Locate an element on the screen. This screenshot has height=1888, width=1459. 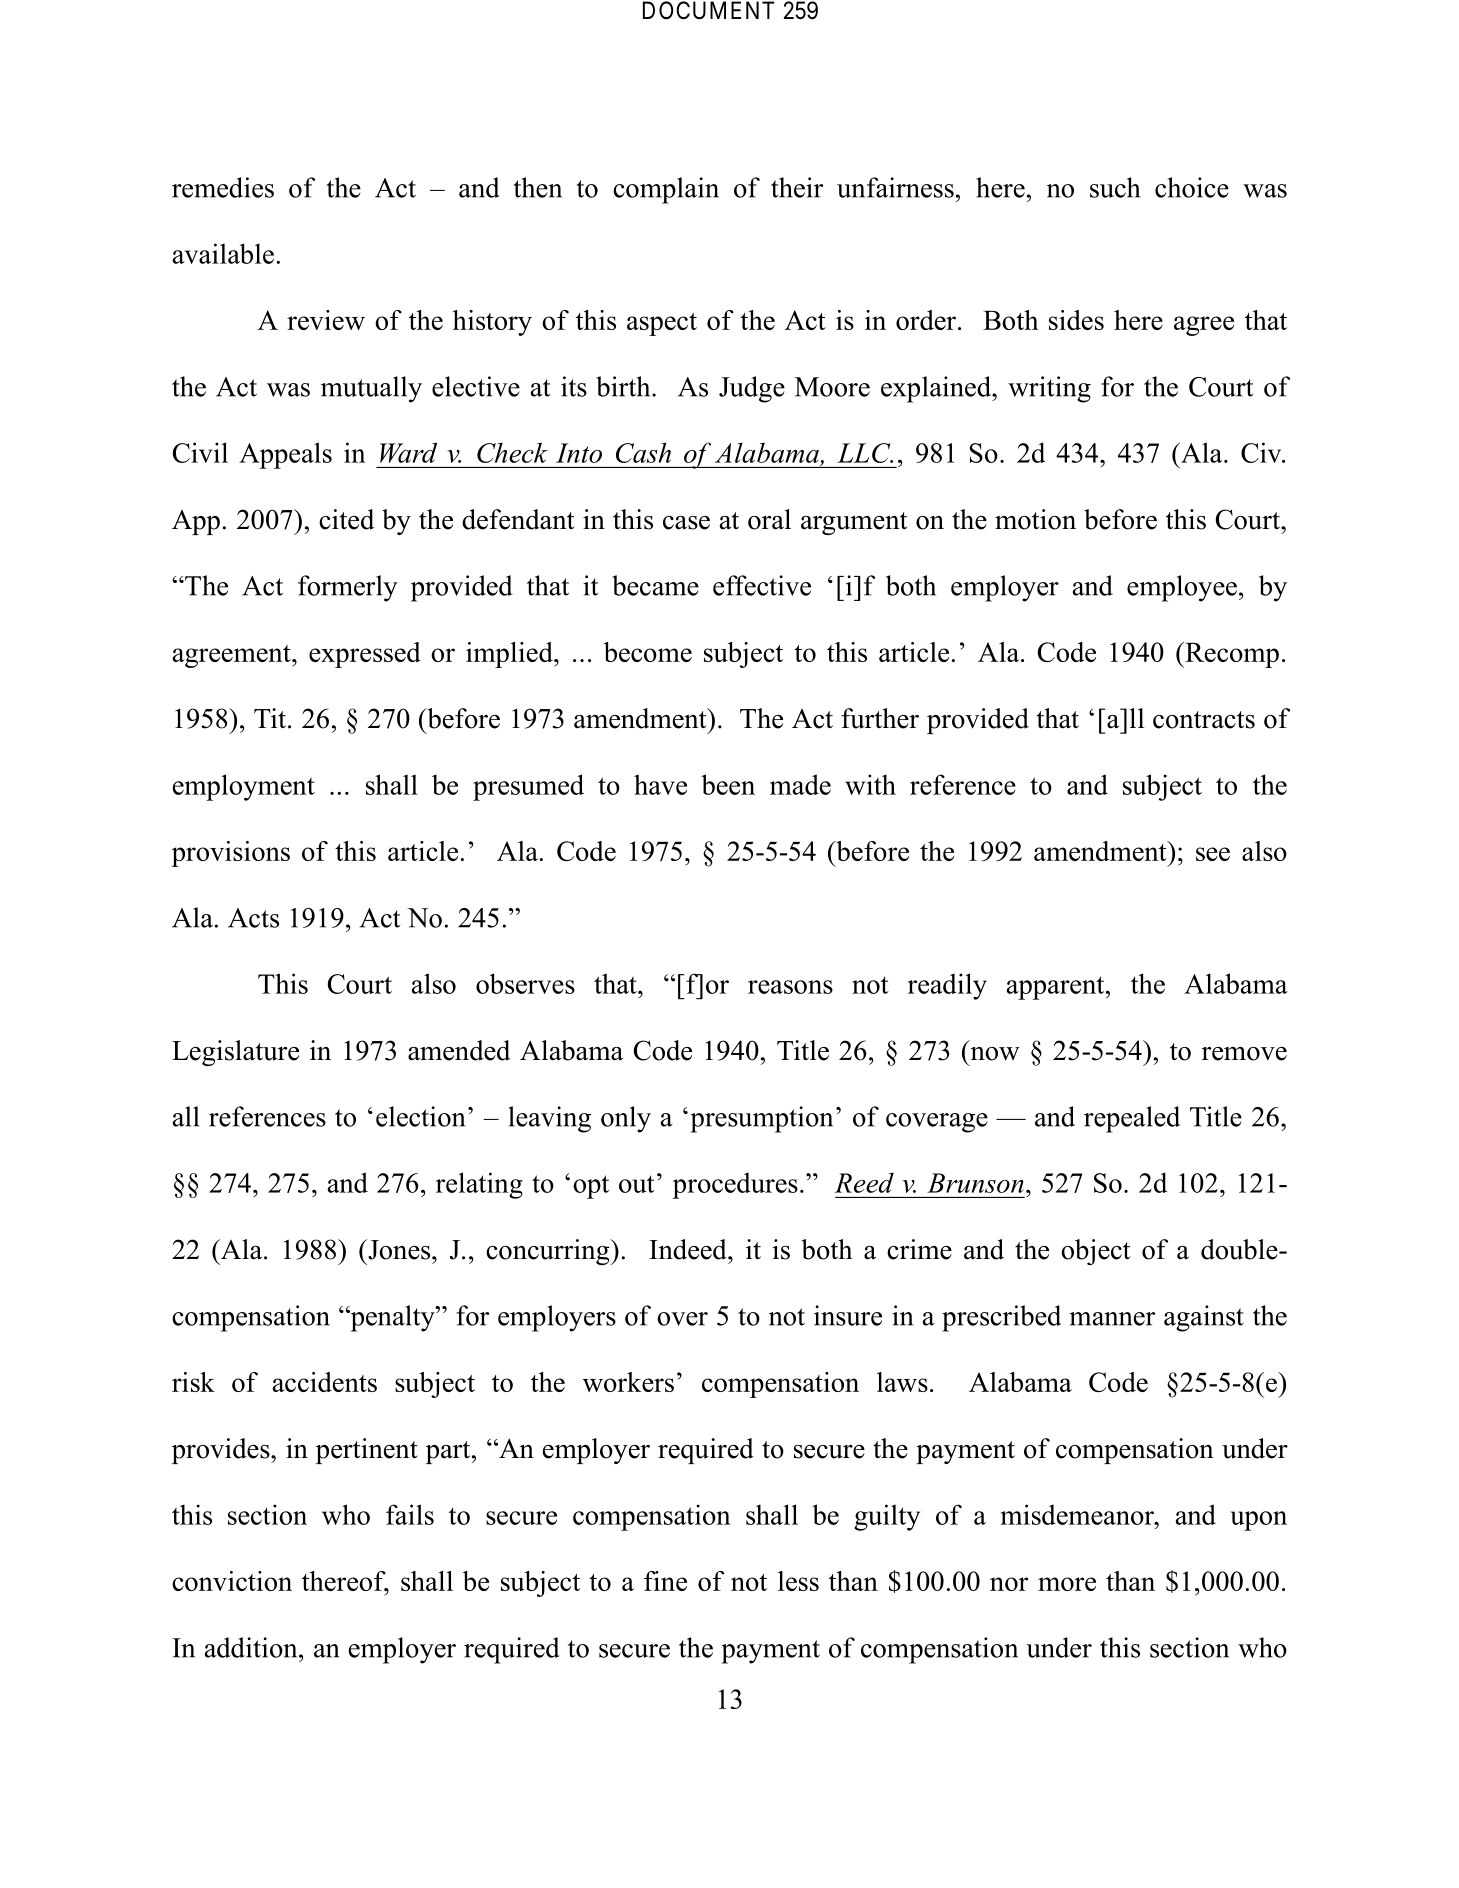
such is located at coordinates (1115, 187).
